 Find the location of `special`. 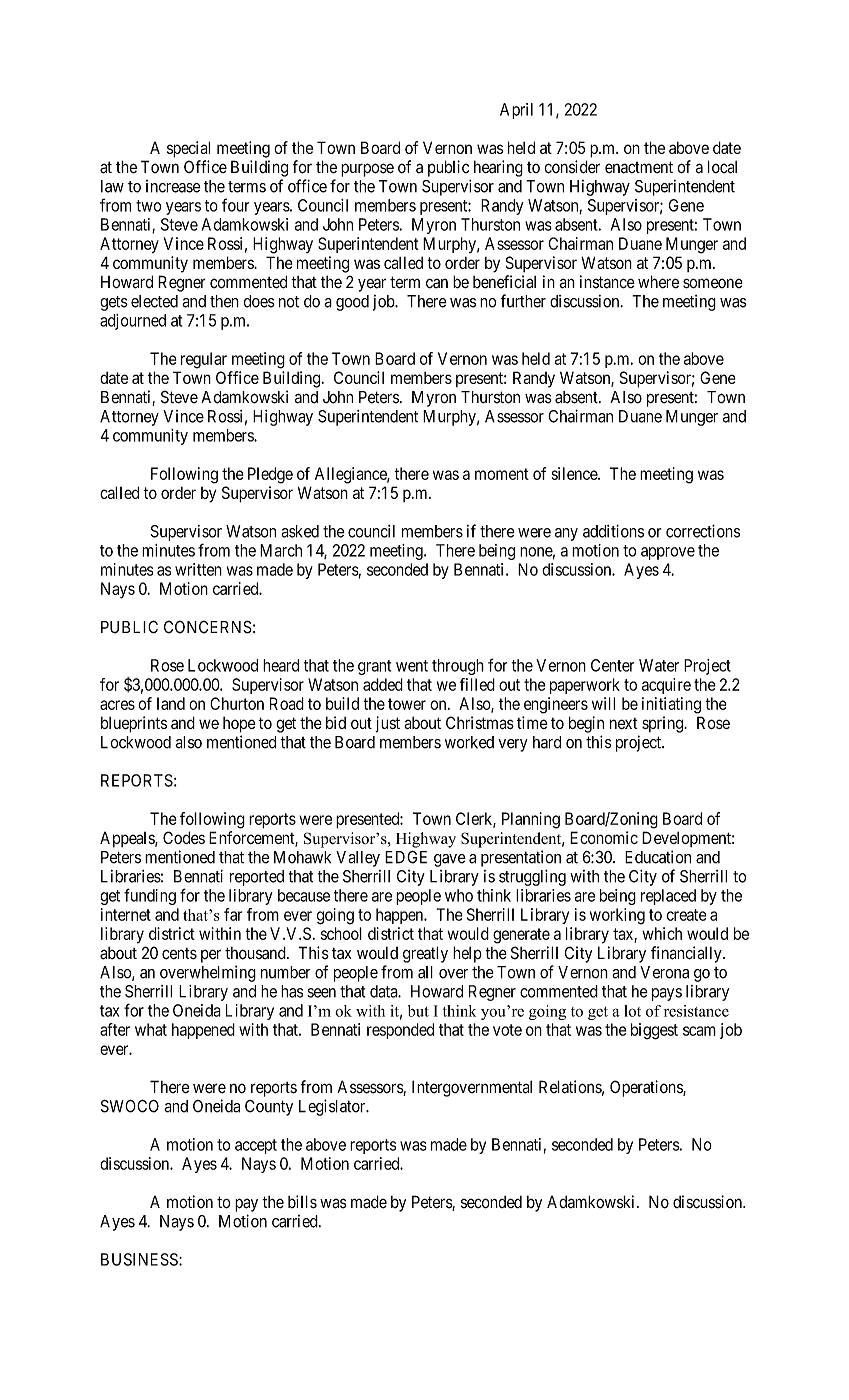

special is located at coordinates (188, 149).
